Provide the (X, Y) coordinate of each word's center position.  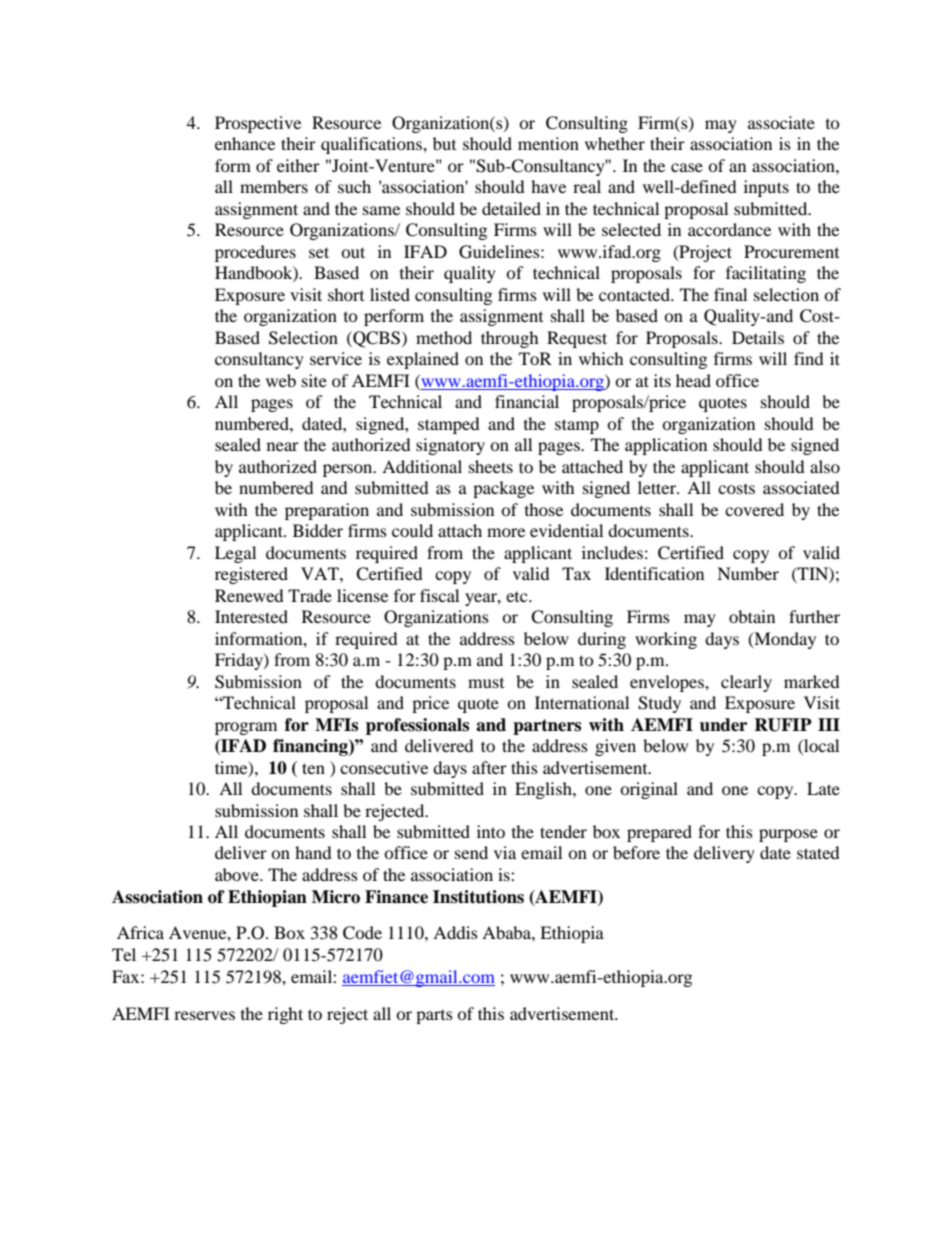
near (283, 446)
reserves (204, 1015)
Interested (251, 616)
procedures (255, 253)
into (491, 831)
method (444, 337)
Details (758, 337)
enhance (245, 143)
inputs (766, 188)
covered (754, 509)
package (503, 489)
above (238, 874)
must (486, 683)
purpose (788, 835)
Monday (784, 640)
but (444, 143)
